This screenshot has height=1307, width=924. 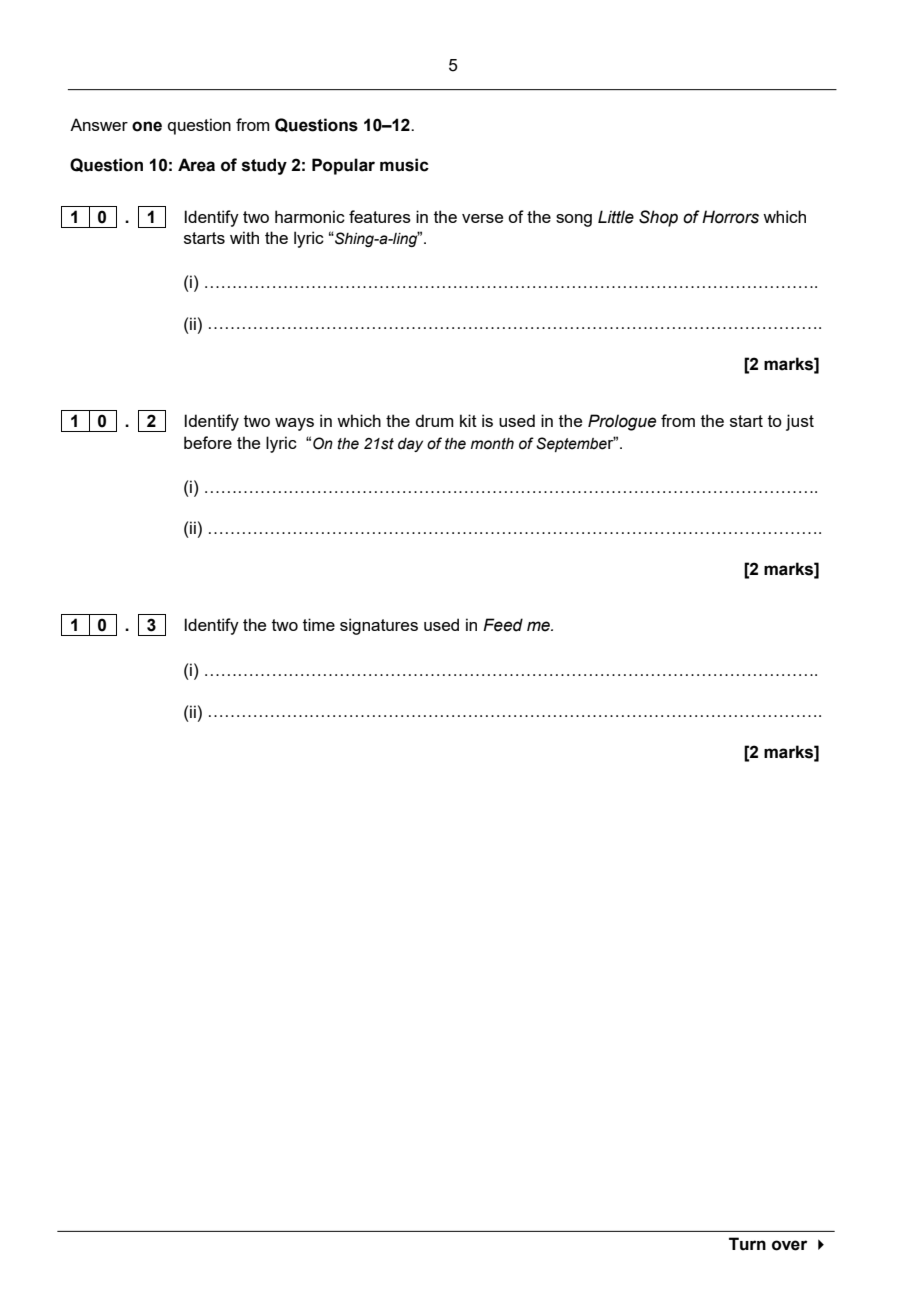 I want to click on Feed, so click(x=503, y=625).
